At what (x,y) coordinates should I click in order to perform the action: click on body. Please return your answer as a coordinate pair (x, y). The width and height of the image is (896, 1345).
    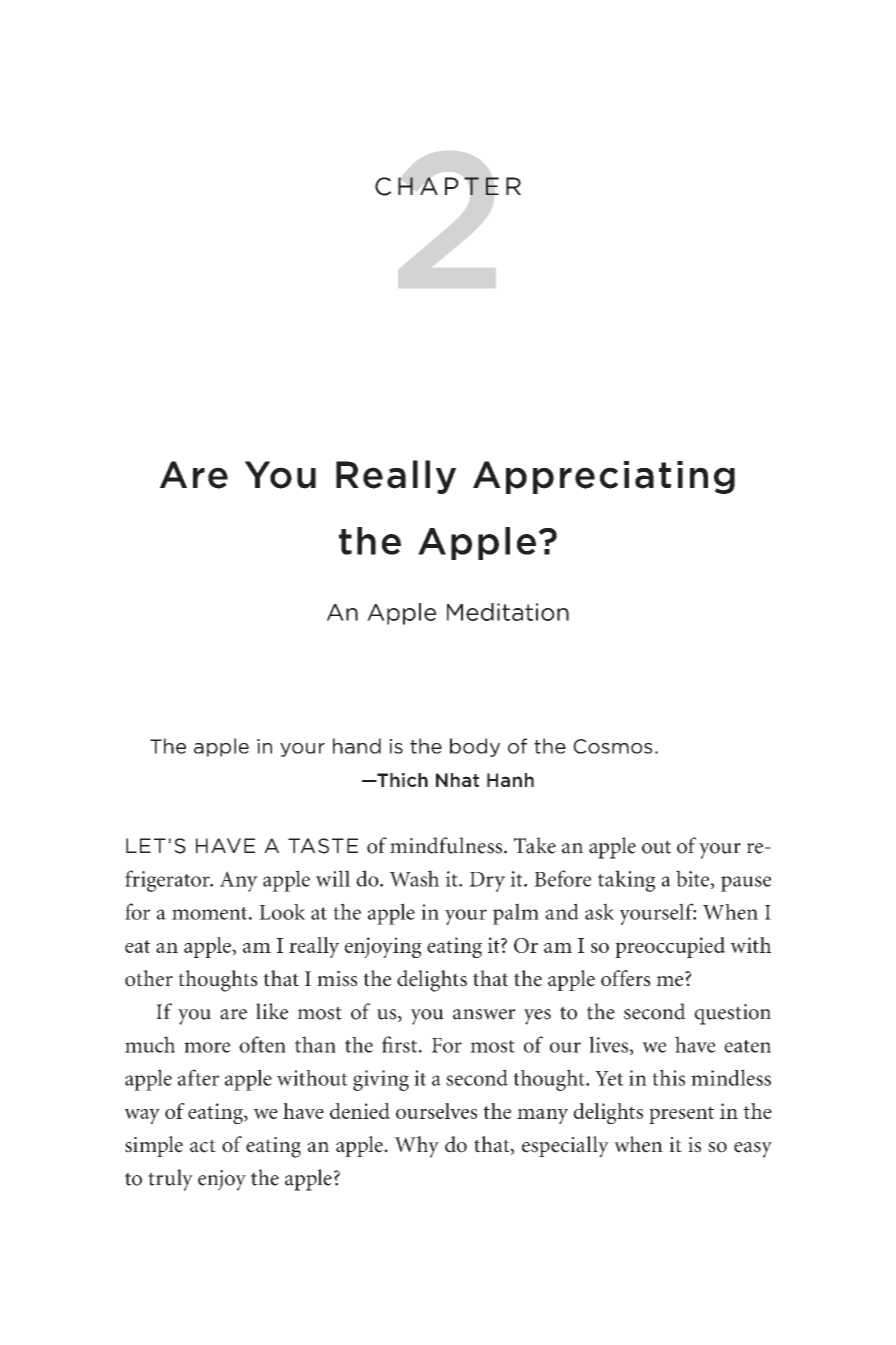
    Looking at the image, I should click on (475, 747).
